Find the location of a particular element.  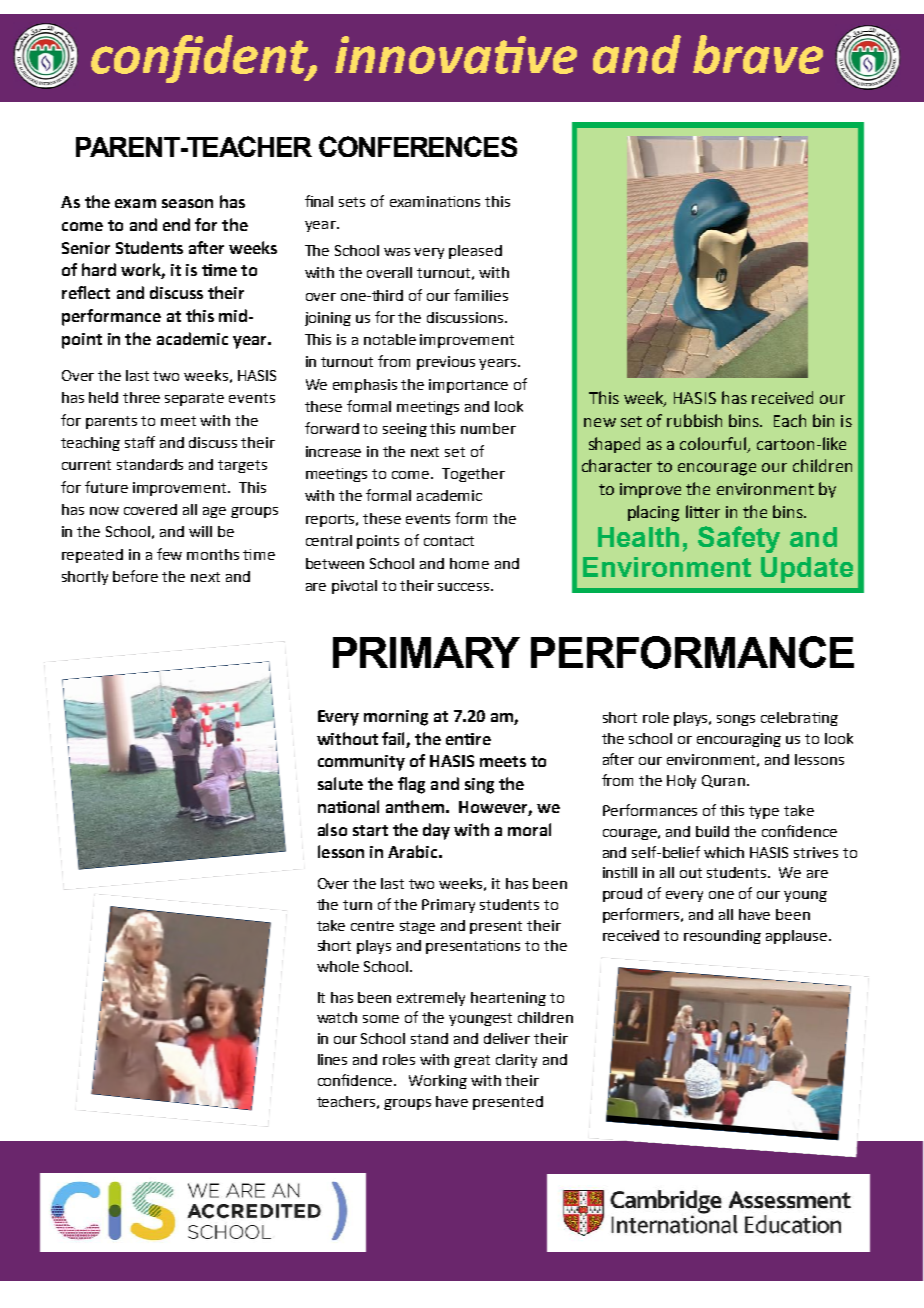

few is located at coordinates (169, 554).
